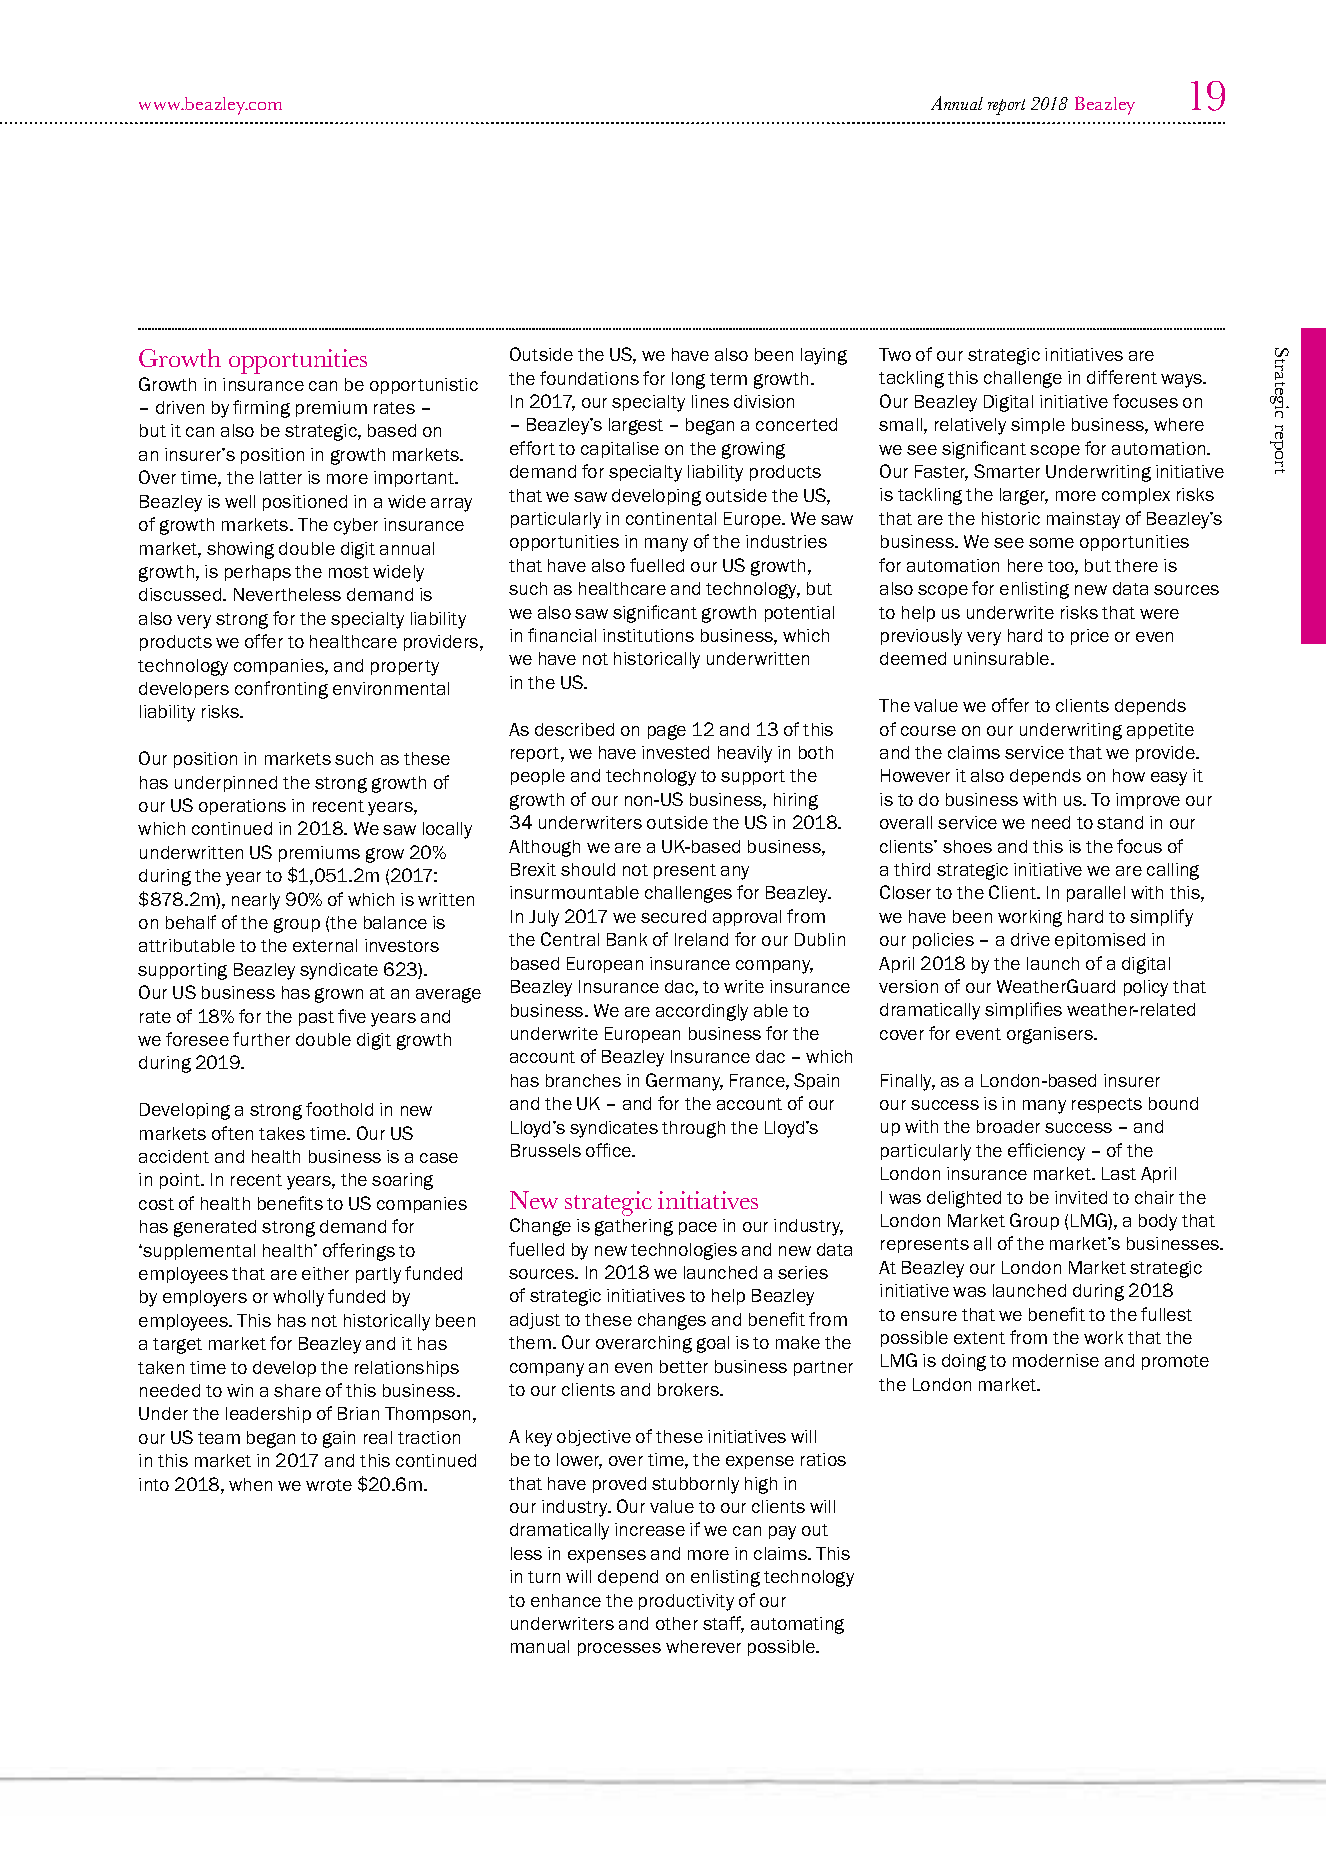 The height and width of the document is (1876, 1326). What do you see at coordinates (250, 1484) in the document?
I see `when` at bounding box center [250, 1484].
